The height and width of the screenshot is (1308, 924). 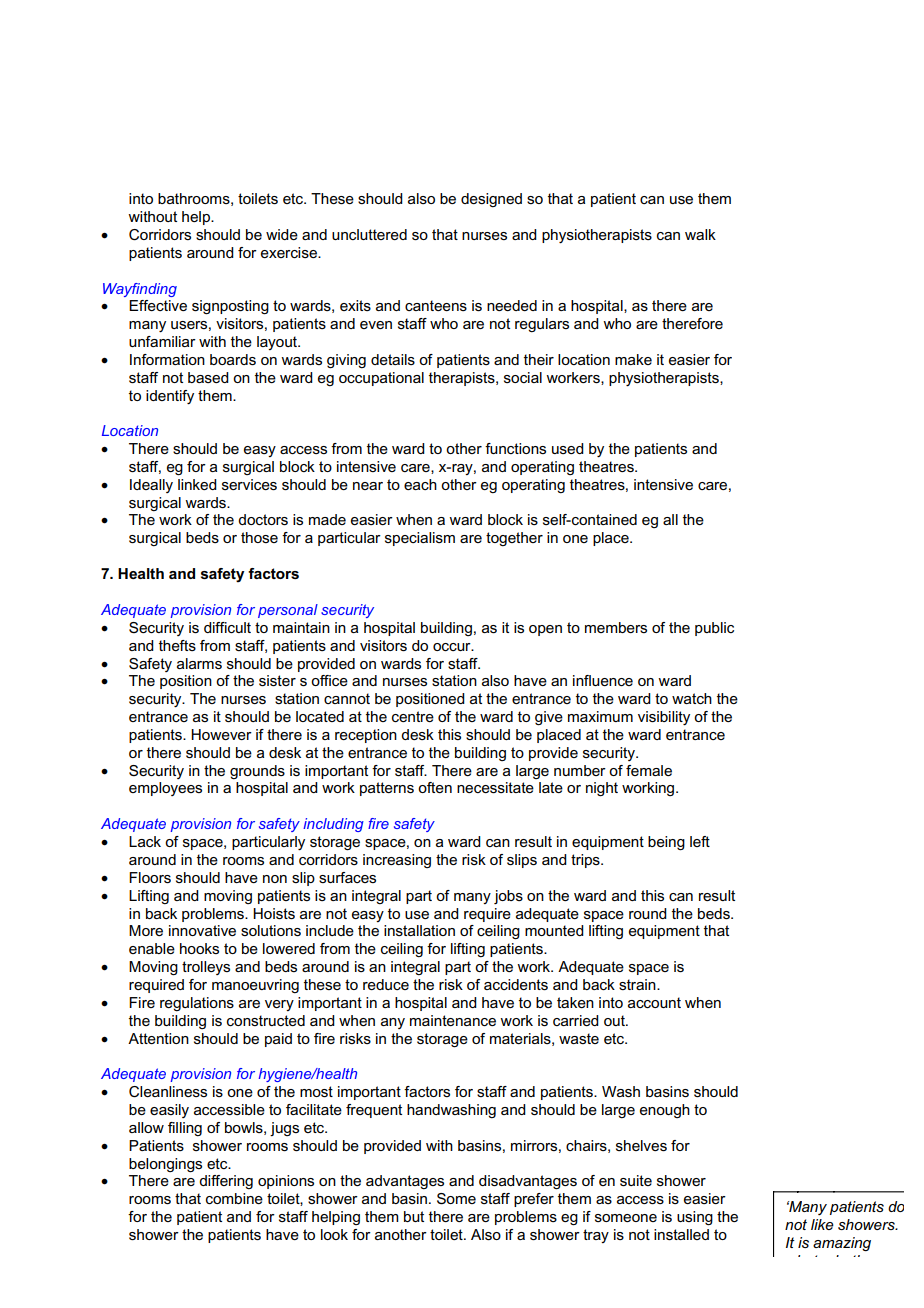 I want to click on difficult, so click(x=227, y=627).
